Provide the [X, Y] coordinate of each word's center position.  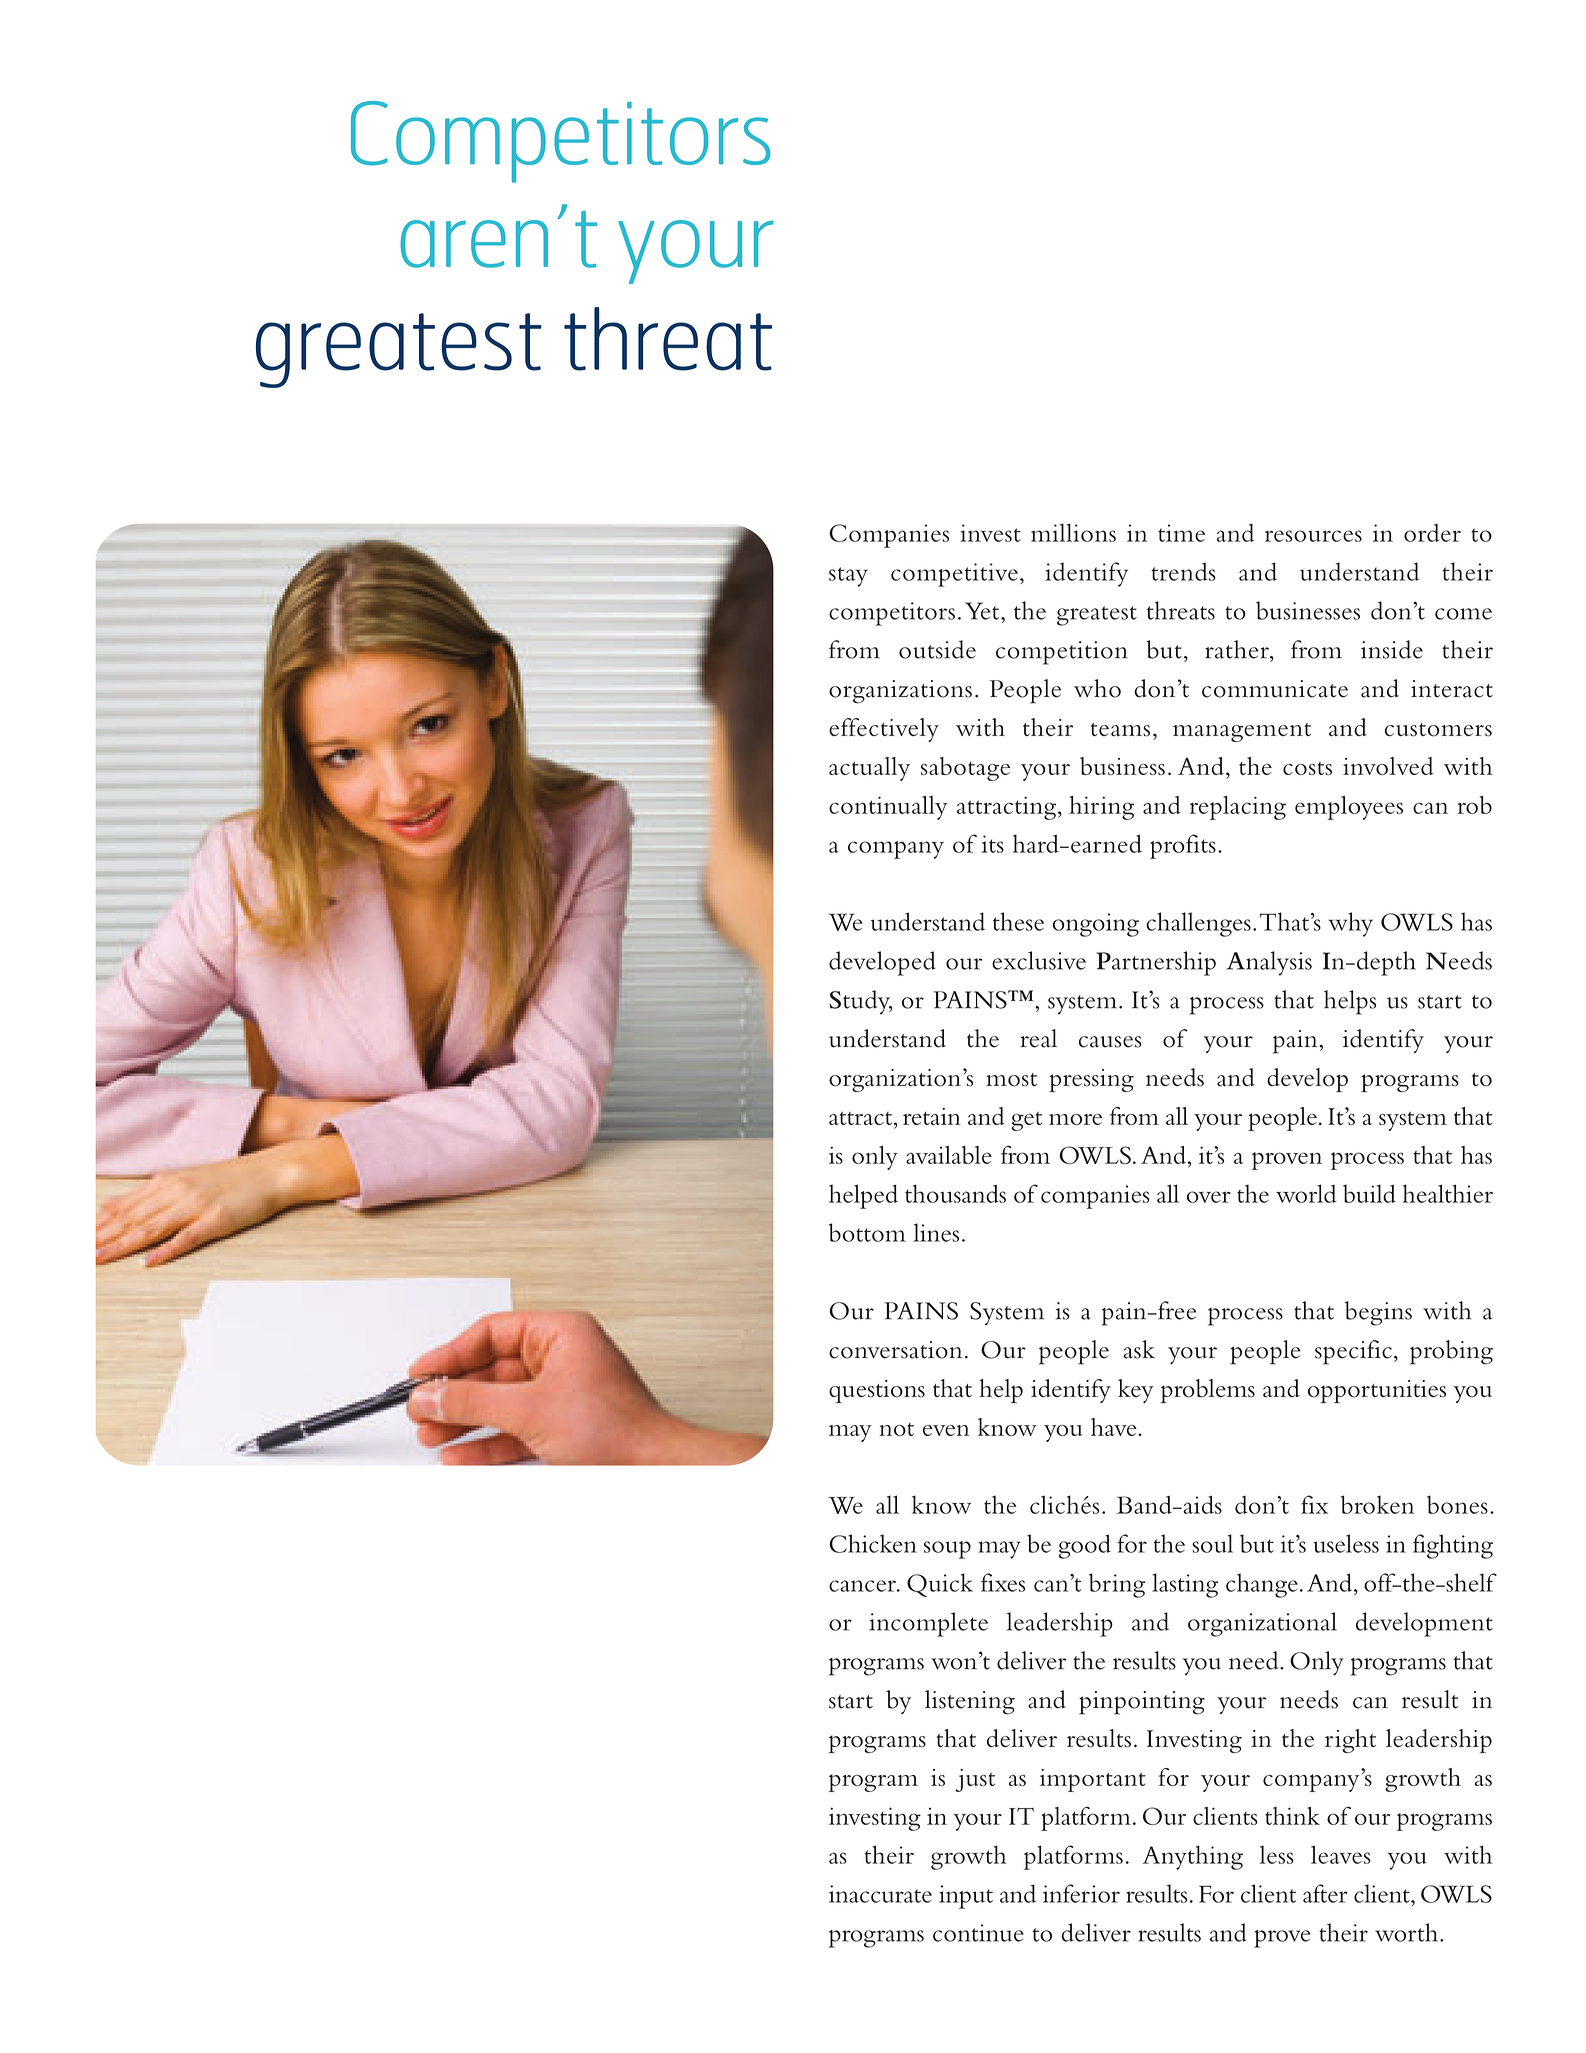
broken [1377, 1504]
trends [1183, 571]
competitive [954, 575]
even [946, 1430]
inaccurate [880, 1894]
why [1350, 924]
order [1432, 533]
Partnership [1156, 963]
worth [1408, 1932]
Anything [1193, 1857]
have [1115, 1427]
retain [932, 1116]
